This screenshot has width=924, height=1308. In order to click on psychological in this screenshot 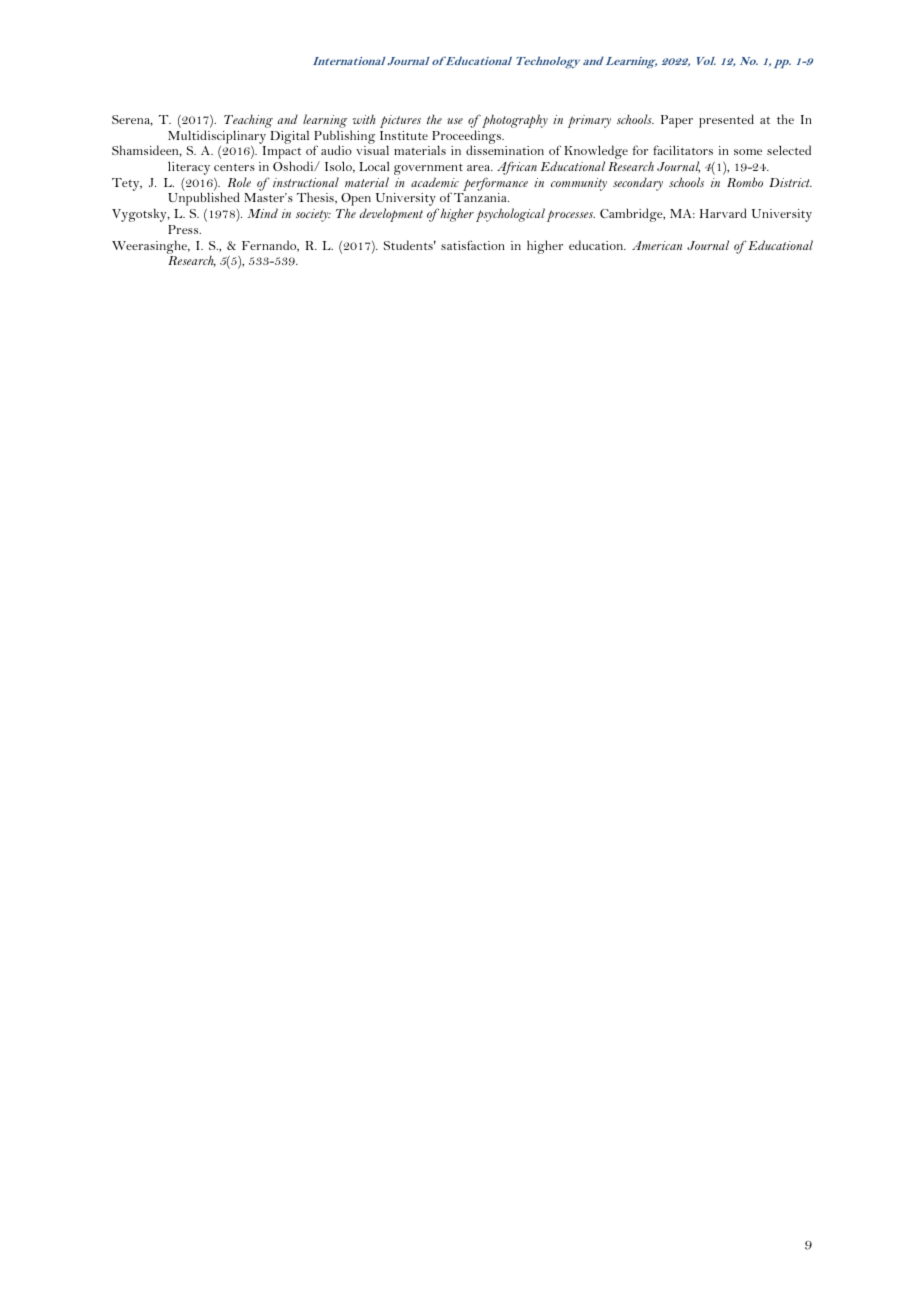, I will do `click(510, 215)`.
